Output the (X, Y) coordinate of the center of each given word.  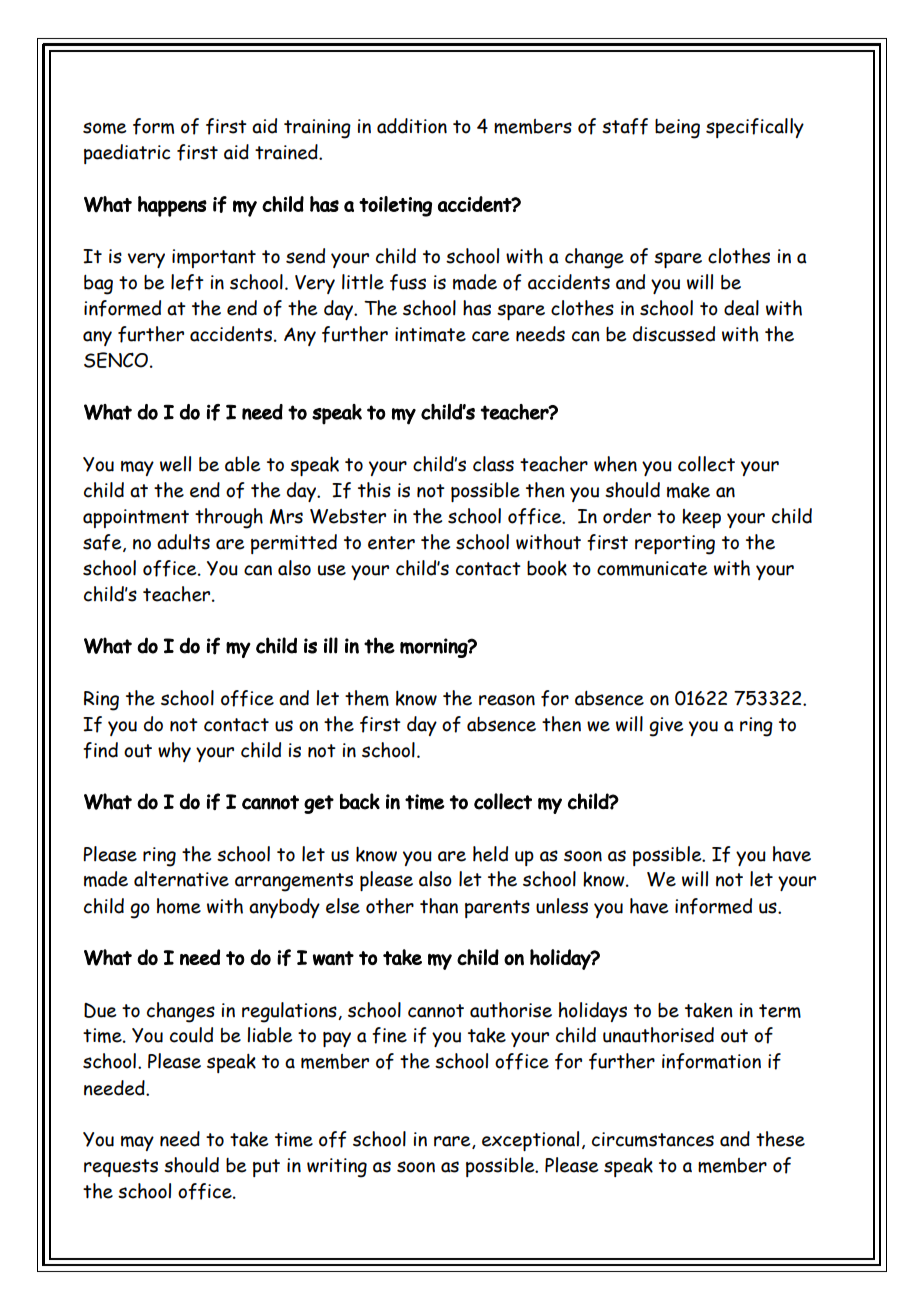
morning (434, 648)
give (666, 727)
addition (412, 126)
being (677, 129)
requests (121, 1168)
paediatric (127, 154)
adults (183, 542)
